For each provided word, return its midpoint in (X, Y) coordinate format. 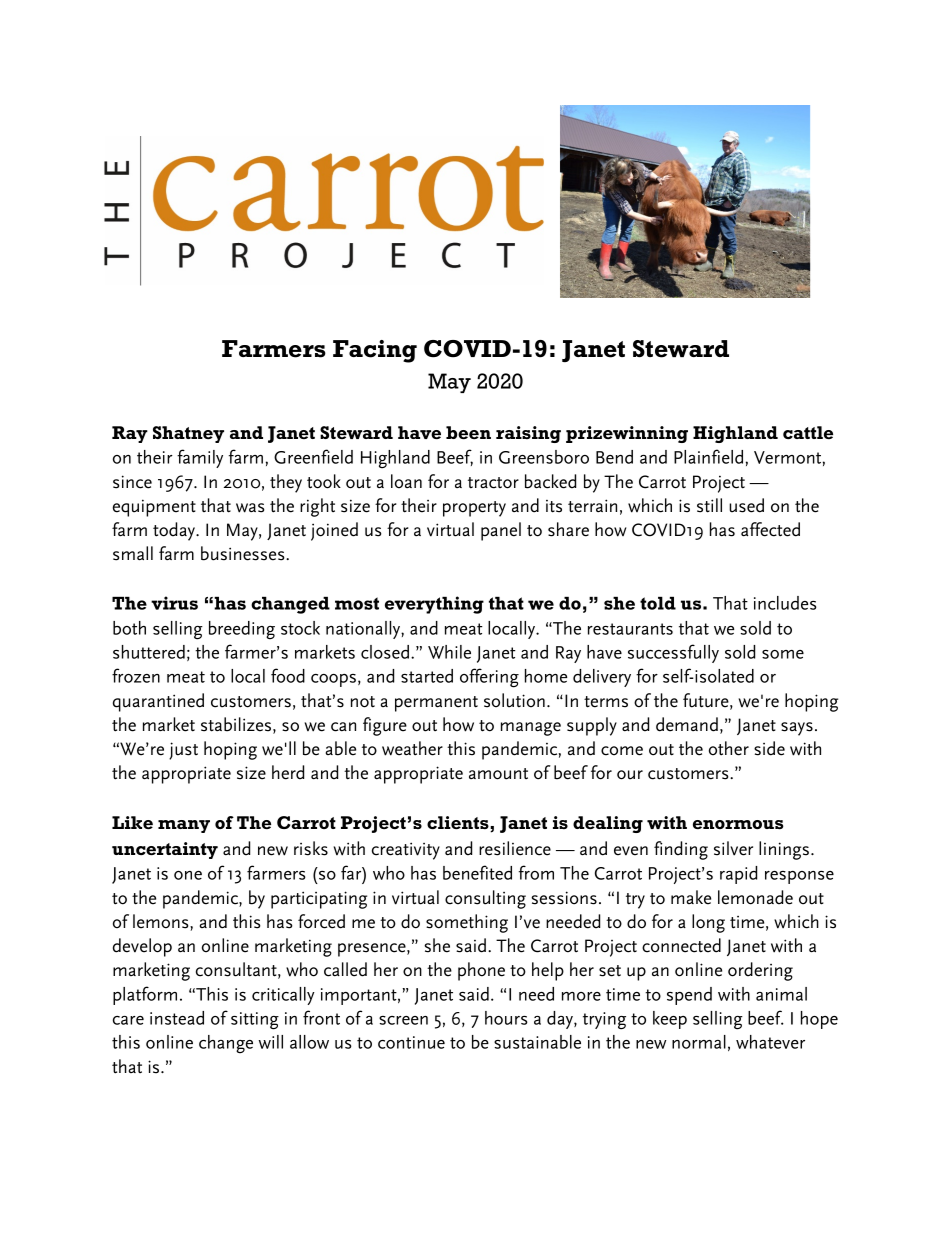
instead (177, 1018)
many (184, 826)
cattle (808, 432)
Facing (375, 351)
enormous (738, 824)
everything (434, 605)
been (468, 432)
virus (174, 603)
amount (498, 774)
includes (785, 603)
